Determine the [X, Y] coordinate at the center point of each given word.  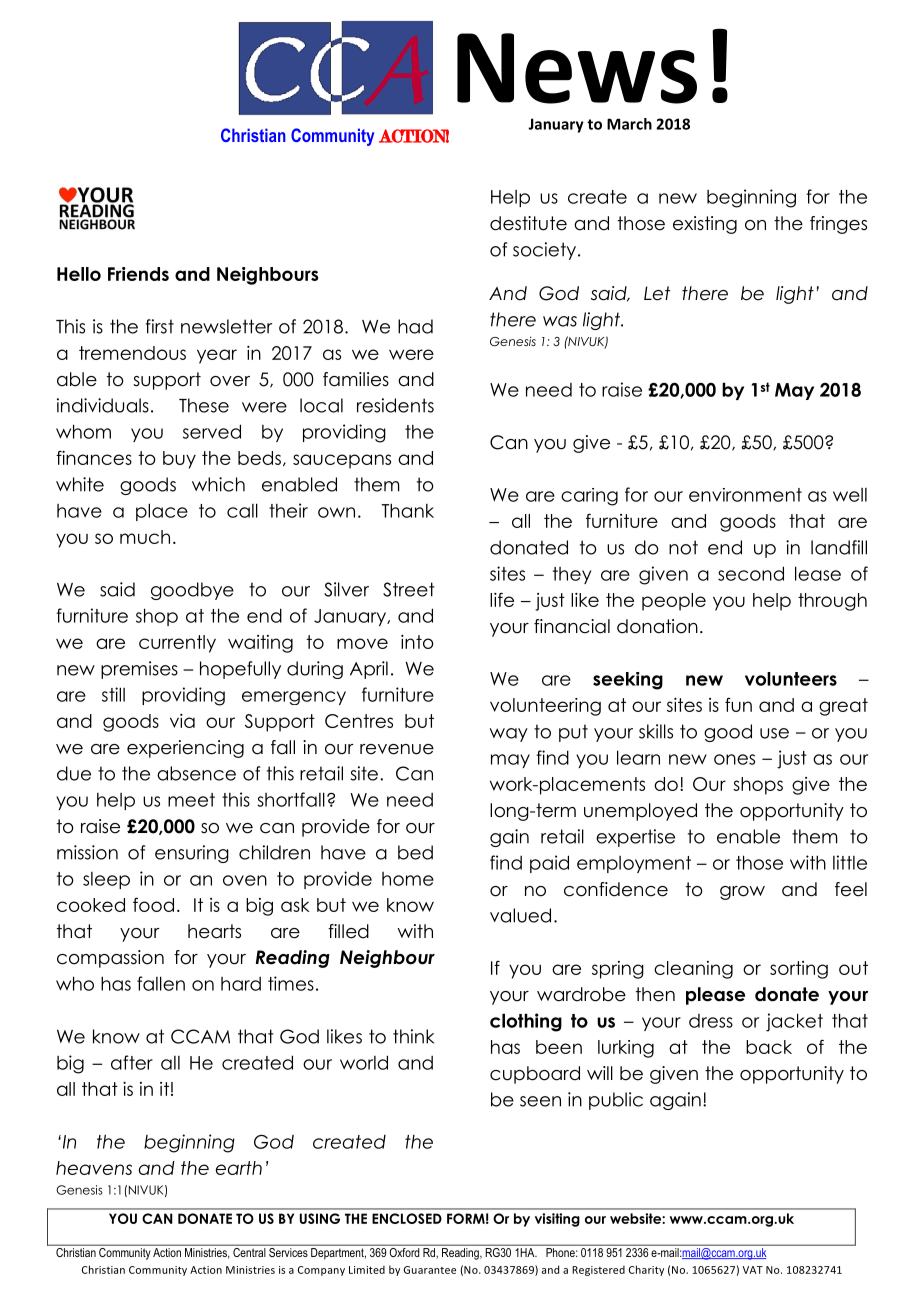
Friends [138, 274]
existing [705, 225]
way [509, 735]
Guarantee [430, 1270]
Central [249, 1251]
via [182, 721]
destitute [528, 223]
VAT [753, 1270]
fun [738, 704]
